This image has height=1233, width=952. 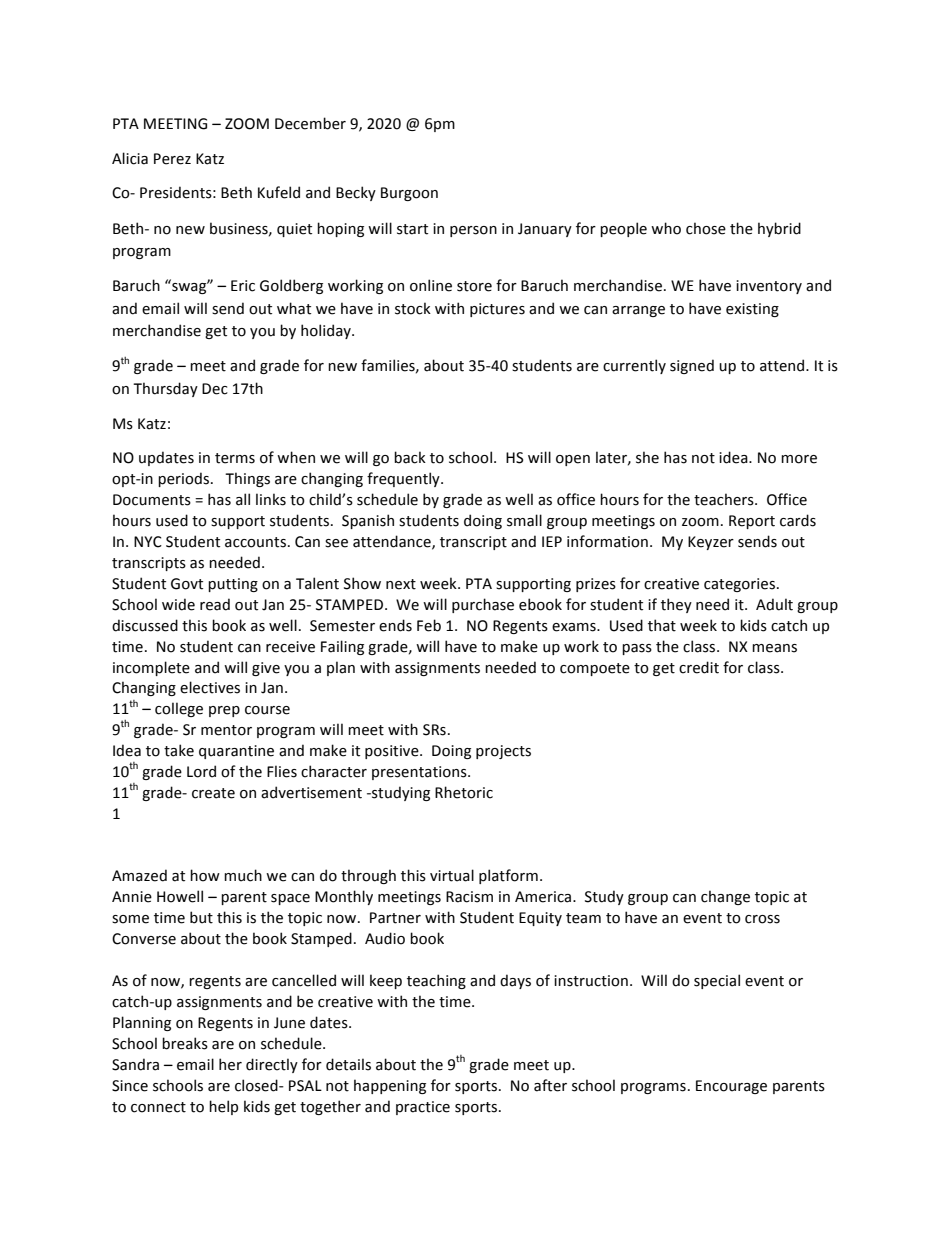 What do you see at coordinates (223, 1107) in the image?
I see `help` at bounding box center [223, 1107].
